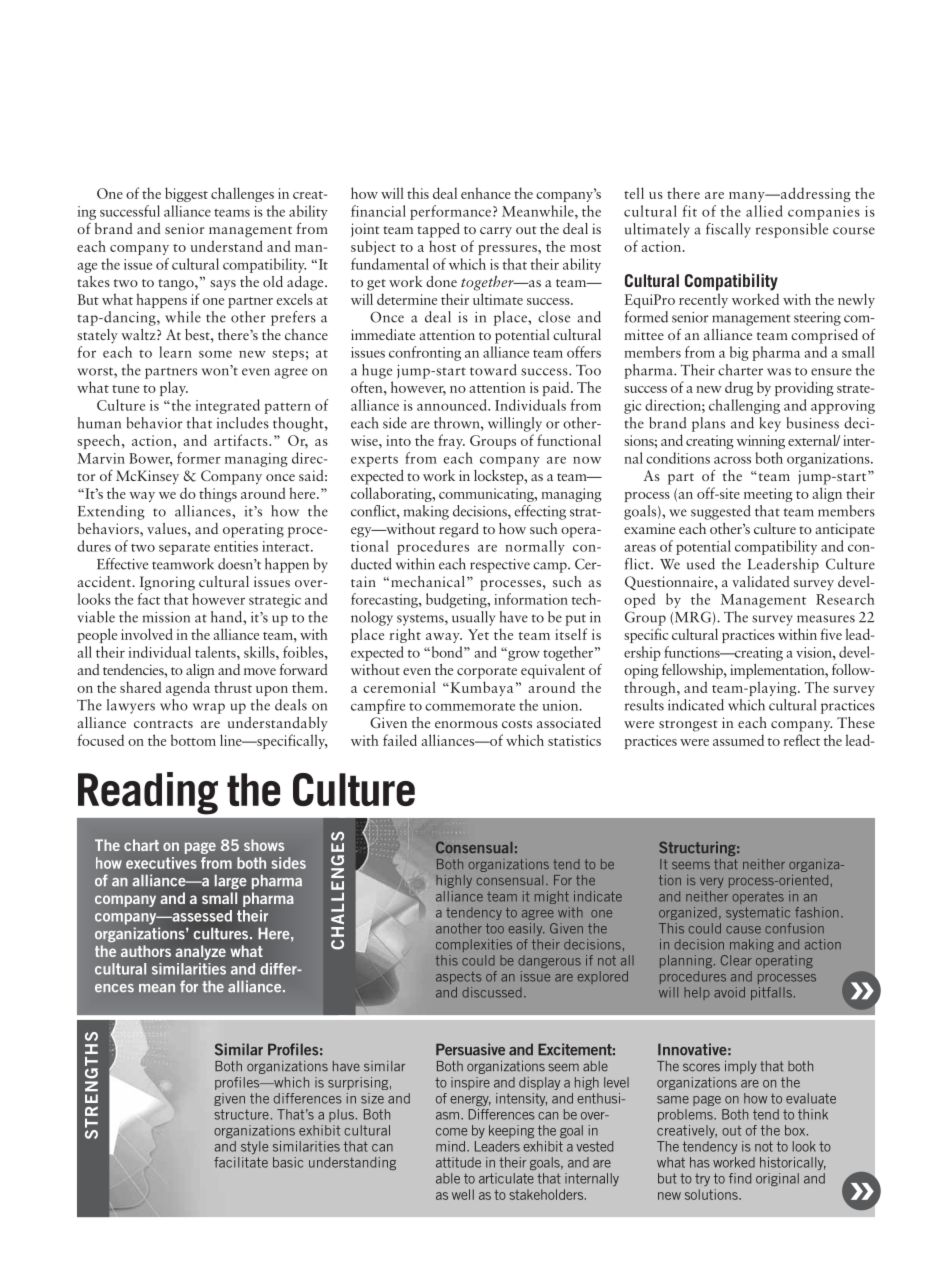  Describe the element at coordinates (496, 232) in the screenshot. I see `carry` at that location.
